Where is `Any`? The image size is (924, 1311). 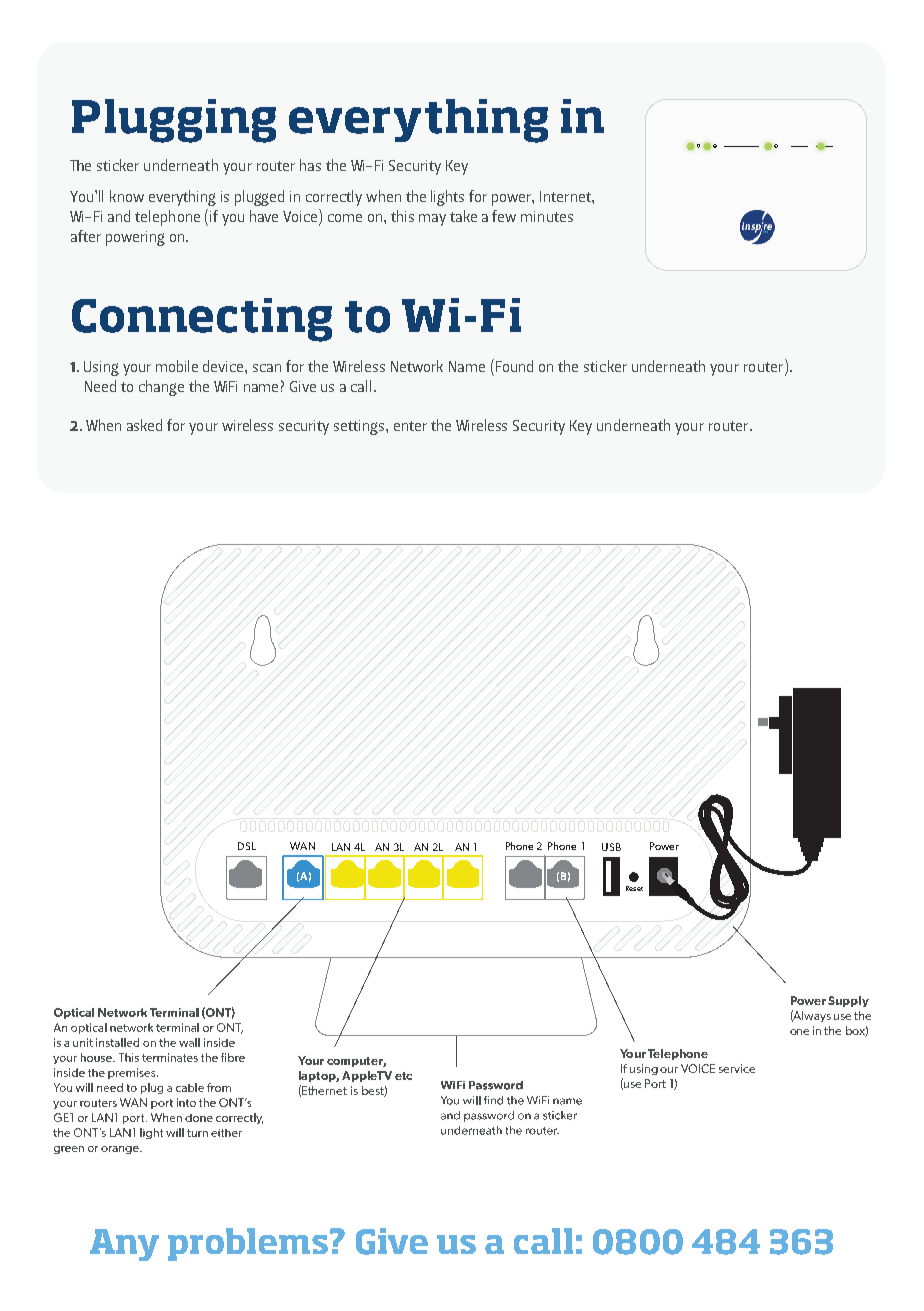 Any is located at coordinates (124, 1245).
